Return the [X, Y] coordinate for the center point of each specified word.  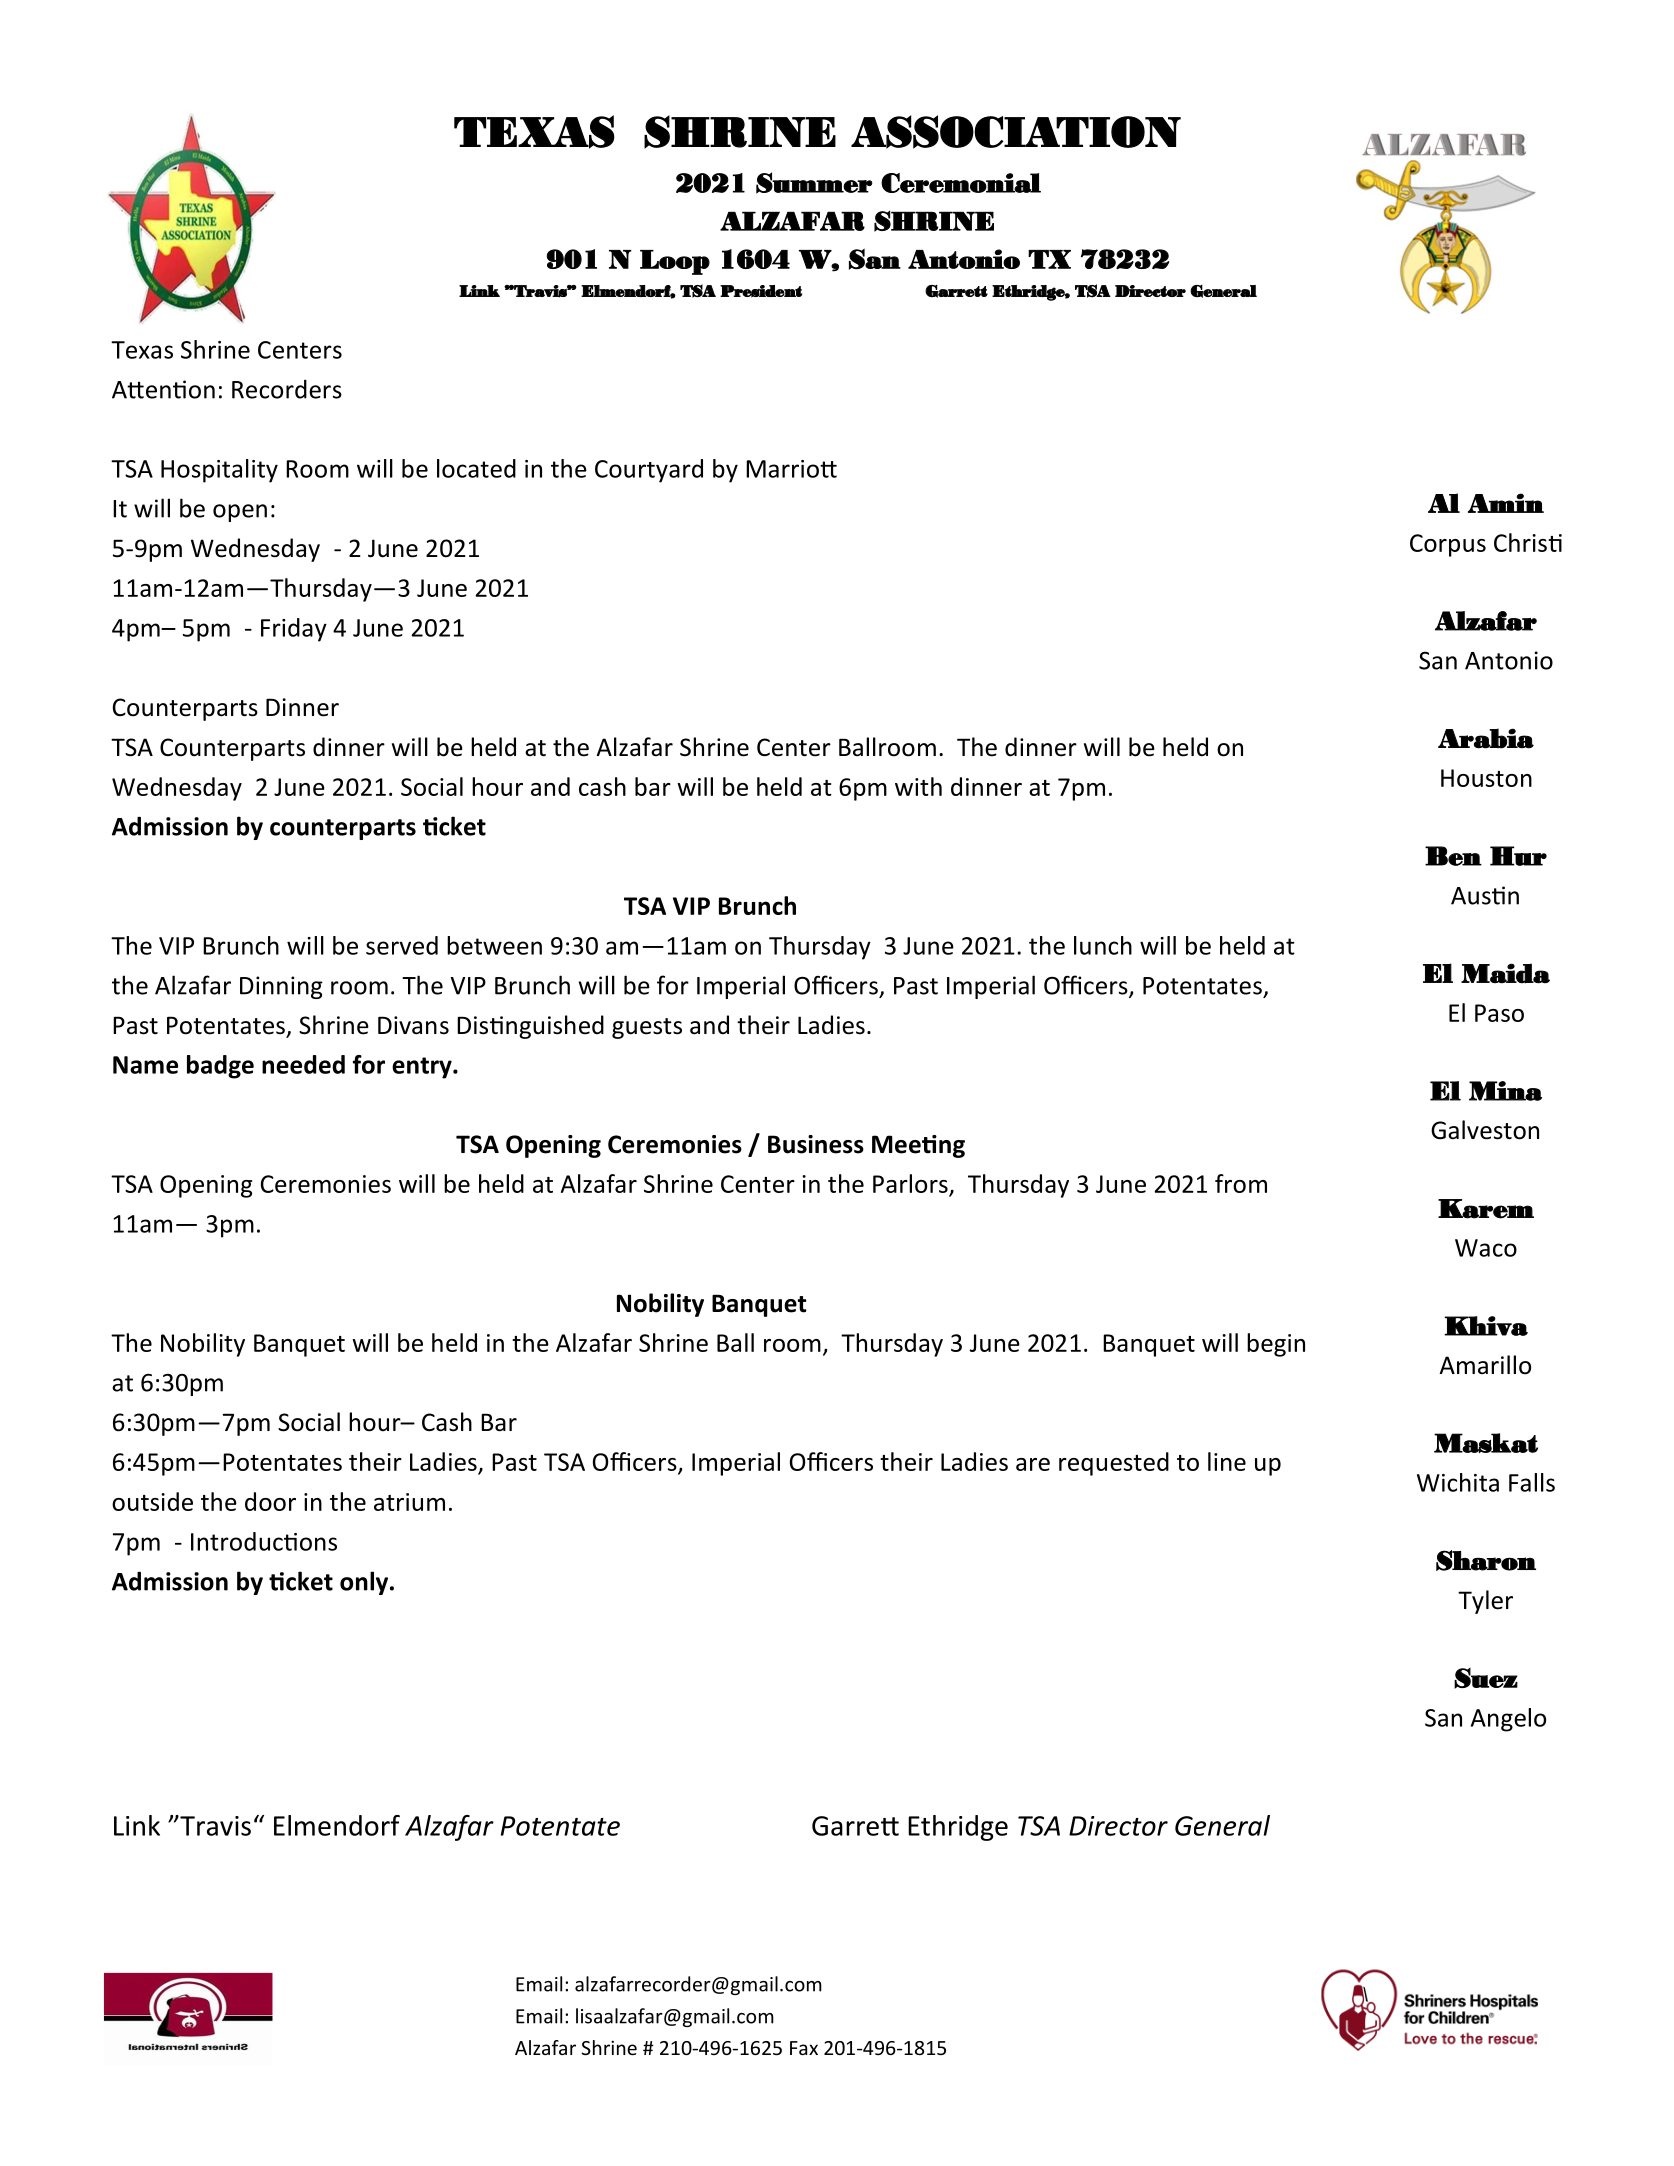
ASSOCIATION [1016, 132]
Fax [804, 2048]
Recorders [287, 389]
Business [816, 1144]
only [365, 1583]
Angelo [1508, 1720]
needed [303, 1064]
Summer [814, 183]
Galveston [1485, 1130]
